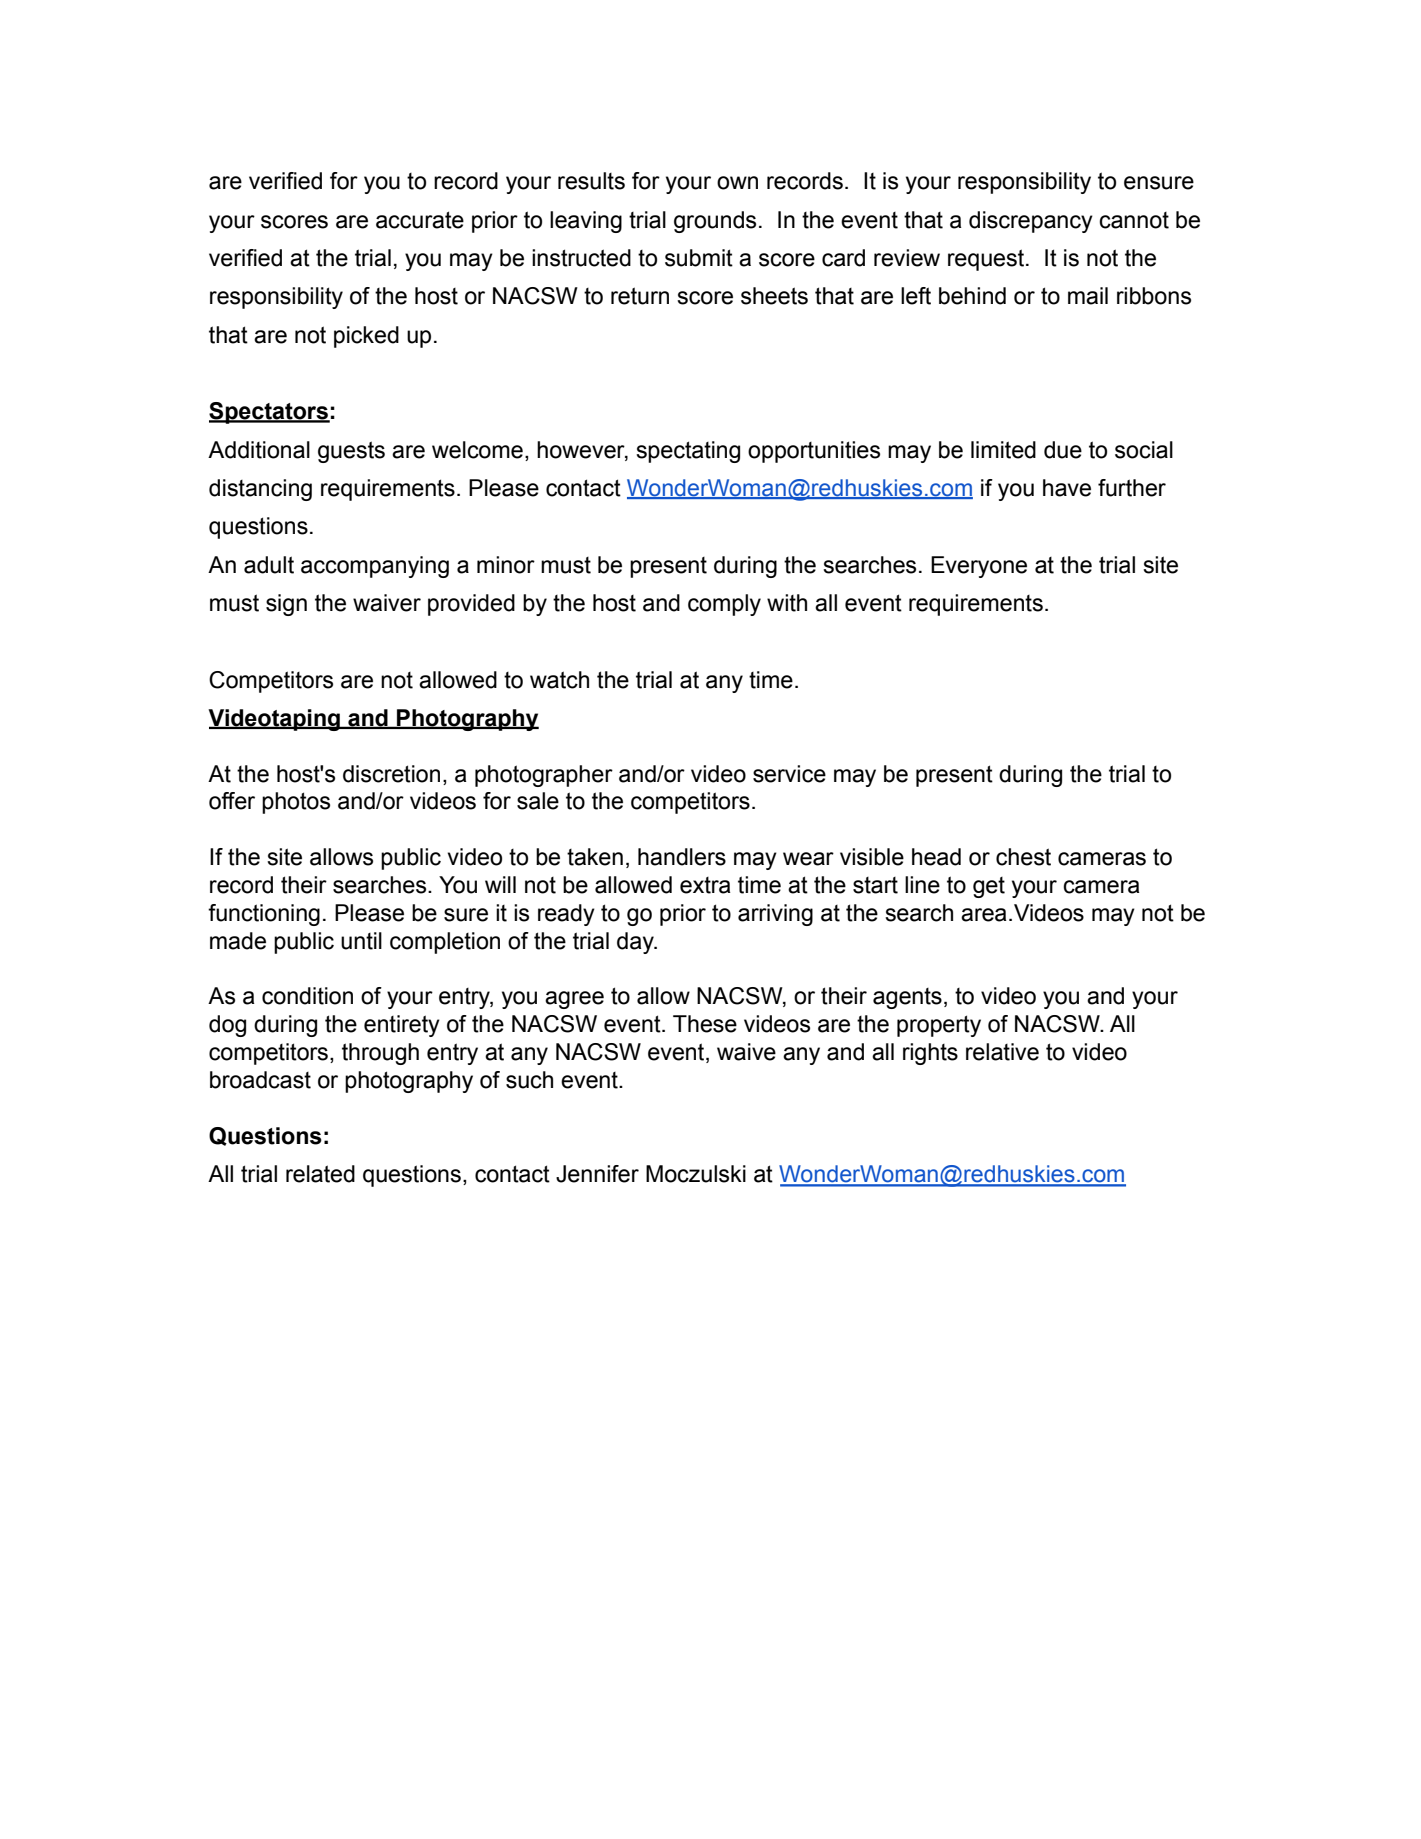  What do you see at coordinates (296, 803) in the page?
I see `photos` at bounding box center [296, 803].
